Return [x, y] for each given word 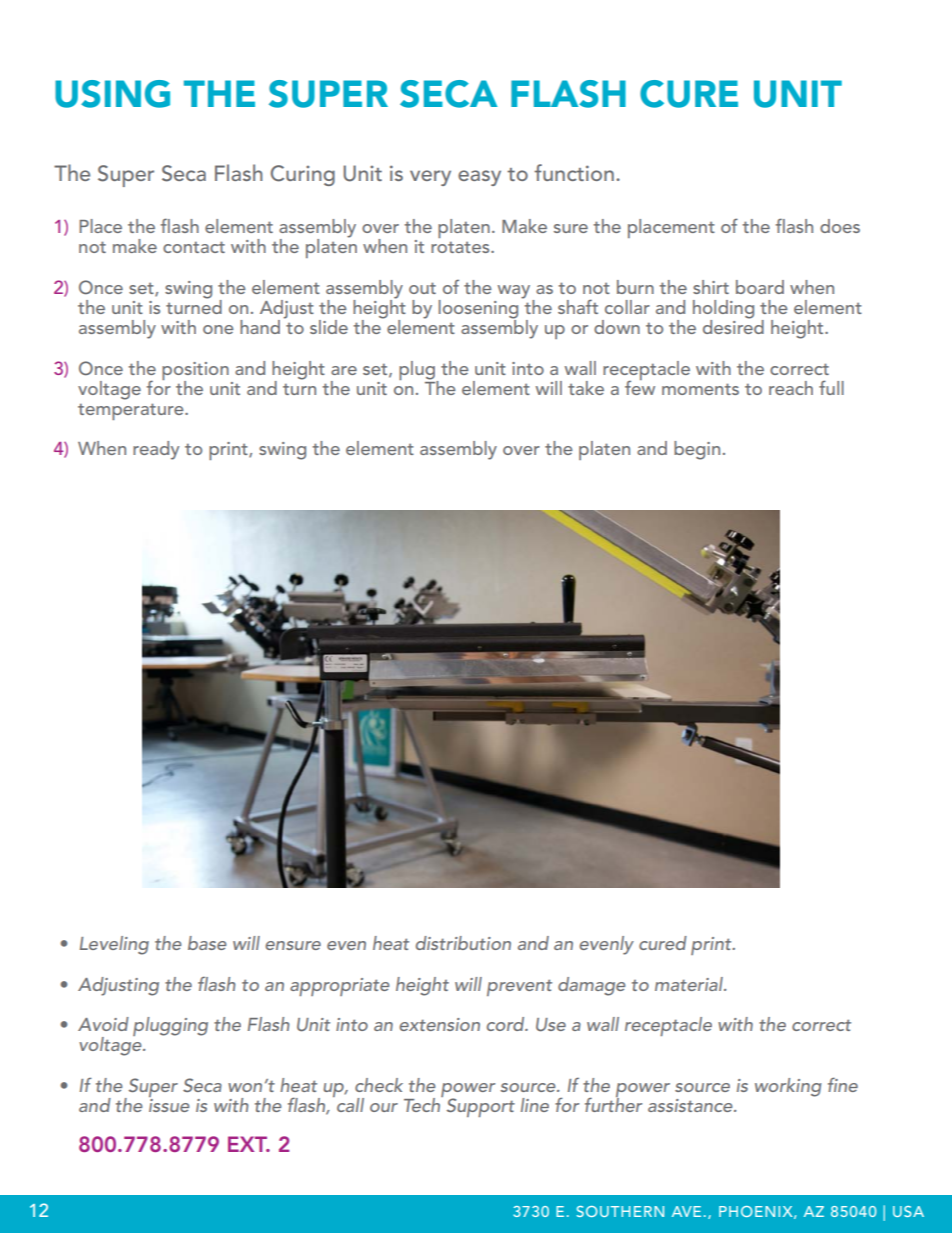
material [690, 984]
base [207, 943]
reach [791, 388]
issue [169, 1104]
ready [156, 450]
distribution [463, 943]
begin [697, 450]
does [840, 226]
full [831, 387]
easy [479, 178]
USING [112, 94]
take [586, 388]
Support [481, 1107]
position [195, 372]
